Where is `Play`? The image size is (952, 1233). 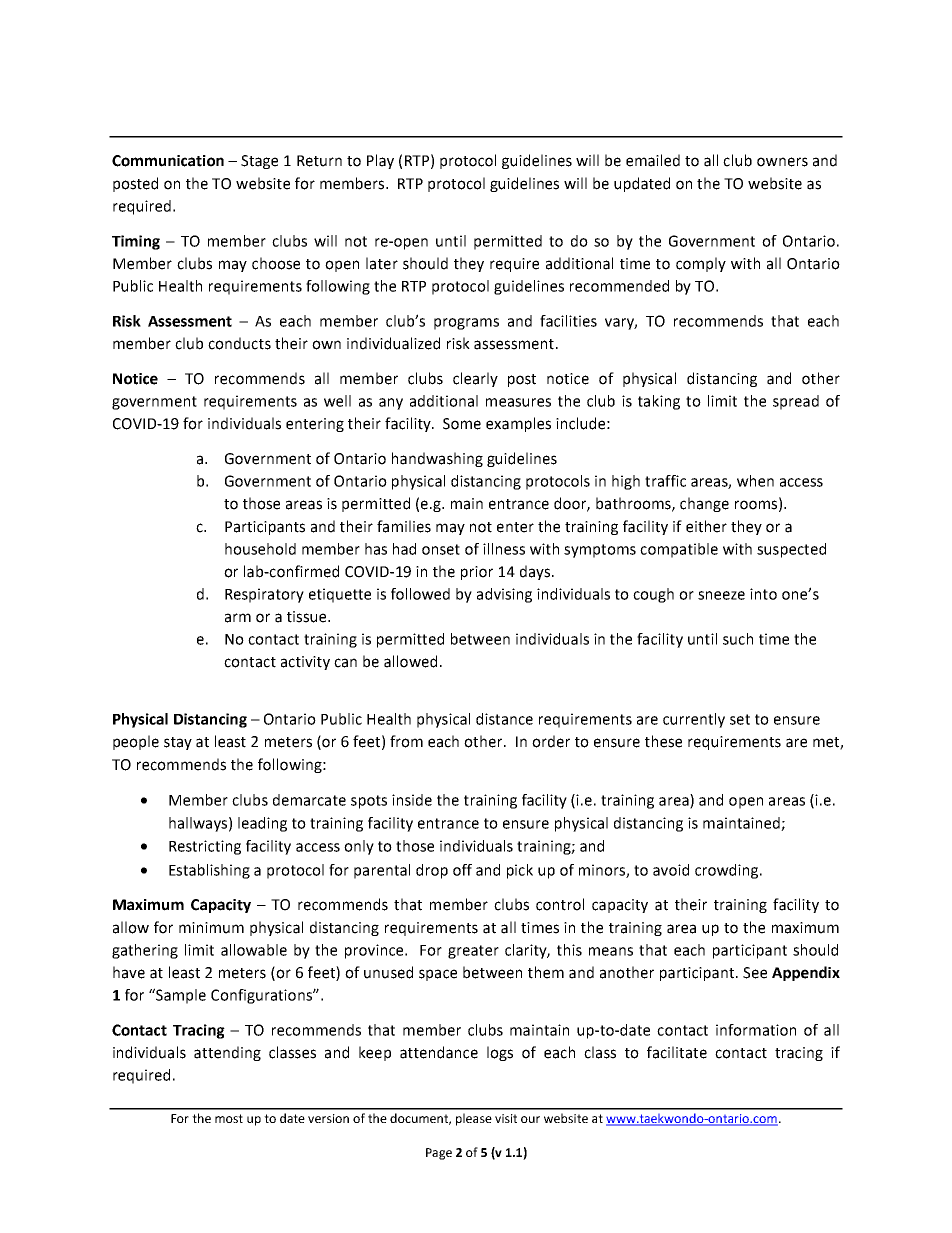
Play is located at coordinates (380, 161).
